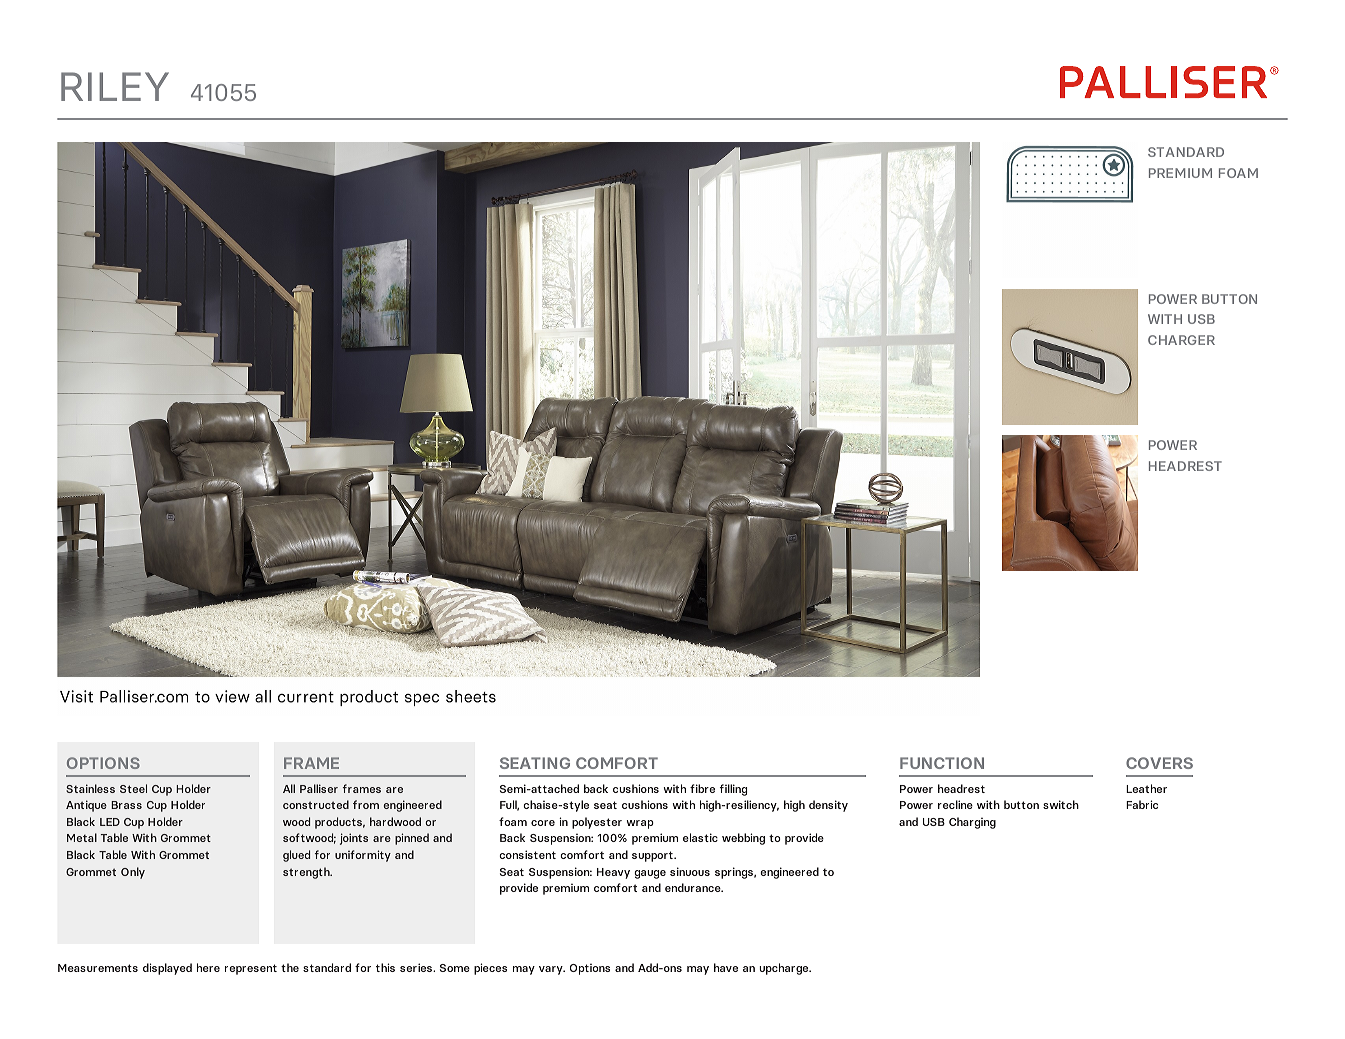  I want to click on CHARGER, so click(1181, 340).
